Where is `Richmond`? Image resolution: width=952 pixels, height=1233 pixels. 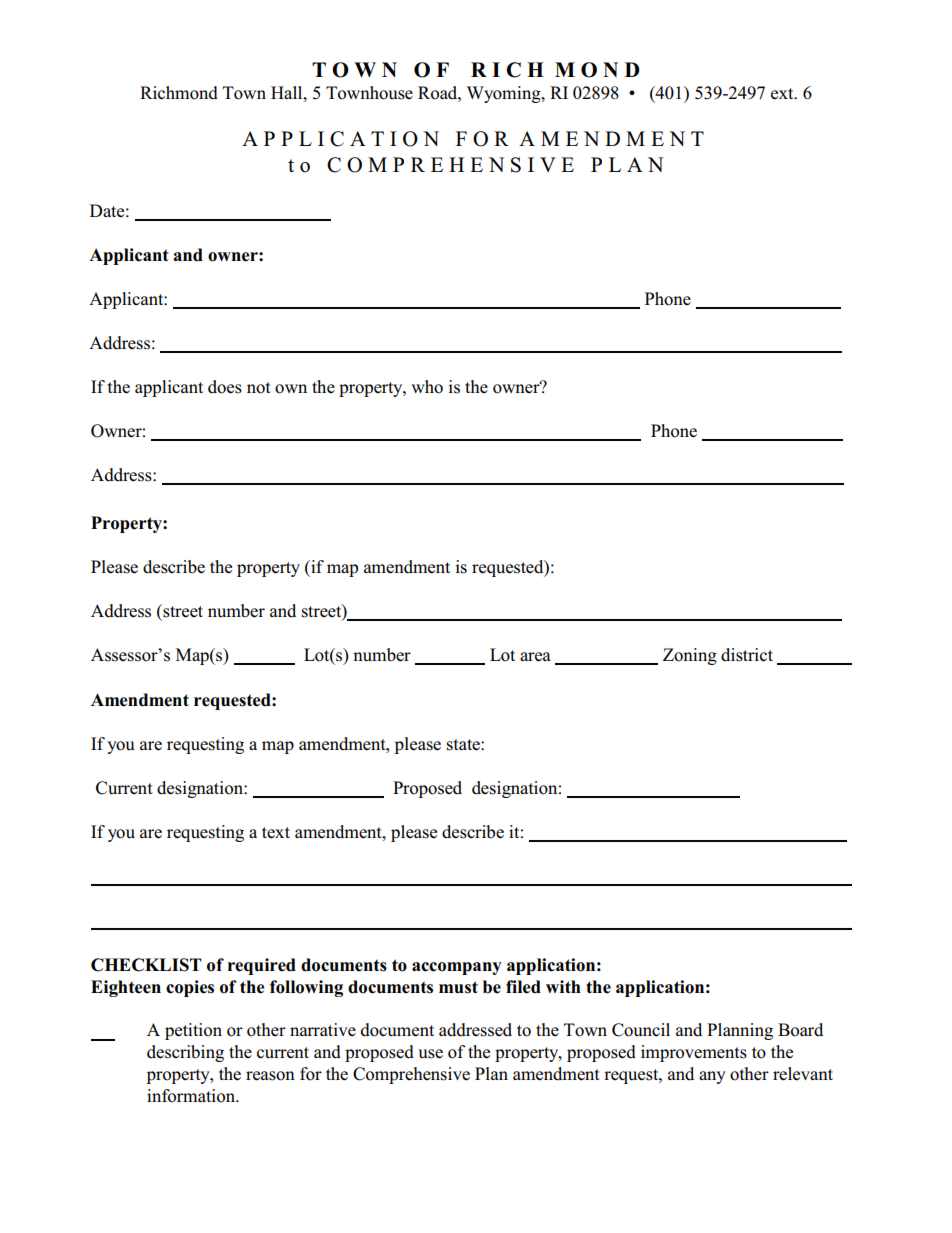 Richmond is located at coordinates (179, 93).
